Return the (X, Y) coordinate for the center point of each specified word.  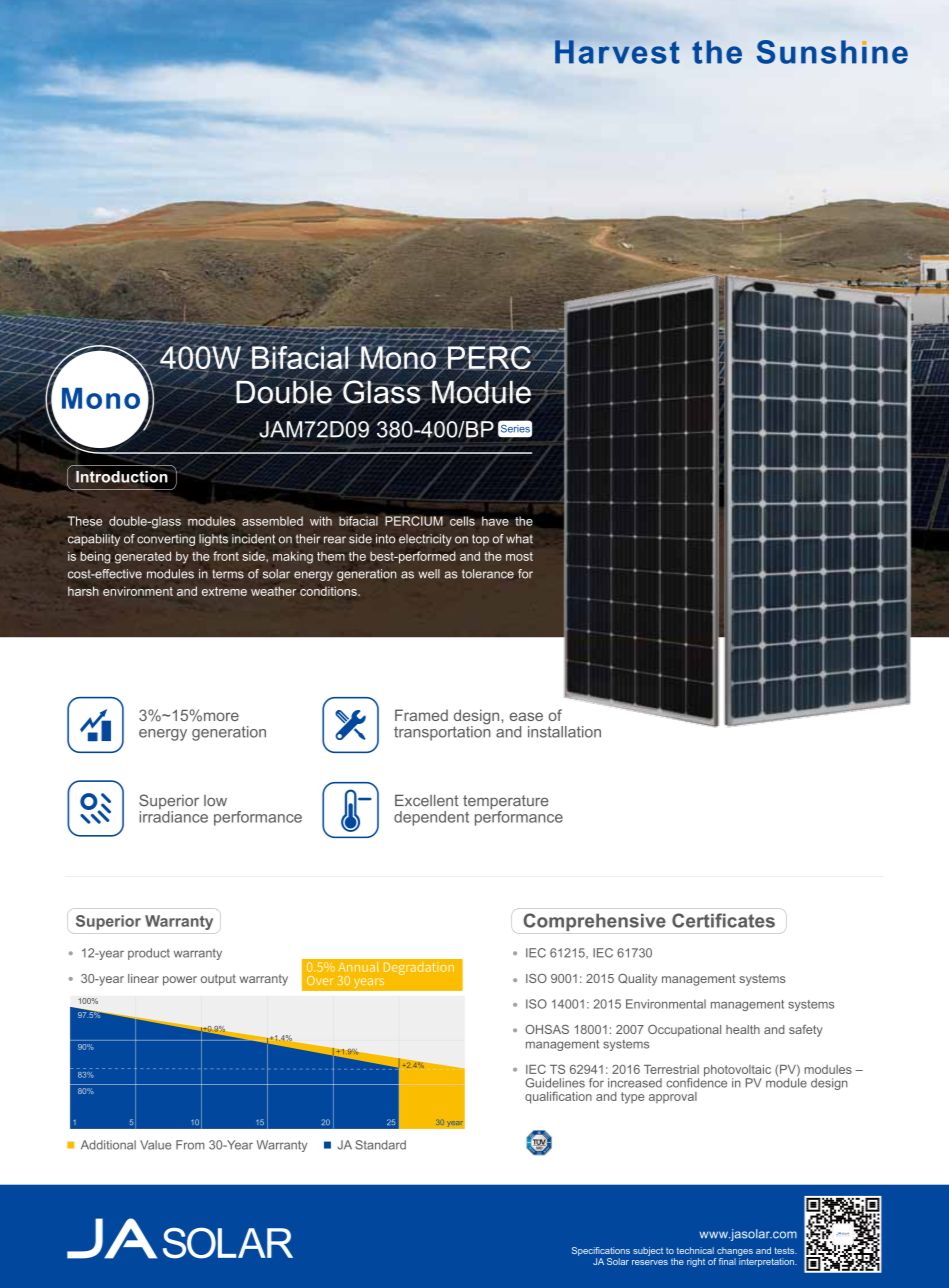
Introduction (122, 477)
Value (155, 1145)
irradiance (173, 817)
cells (462, 521)
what (519, 539)
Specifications (601, 1251)
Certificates (723, 920)
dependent (431, 818)
